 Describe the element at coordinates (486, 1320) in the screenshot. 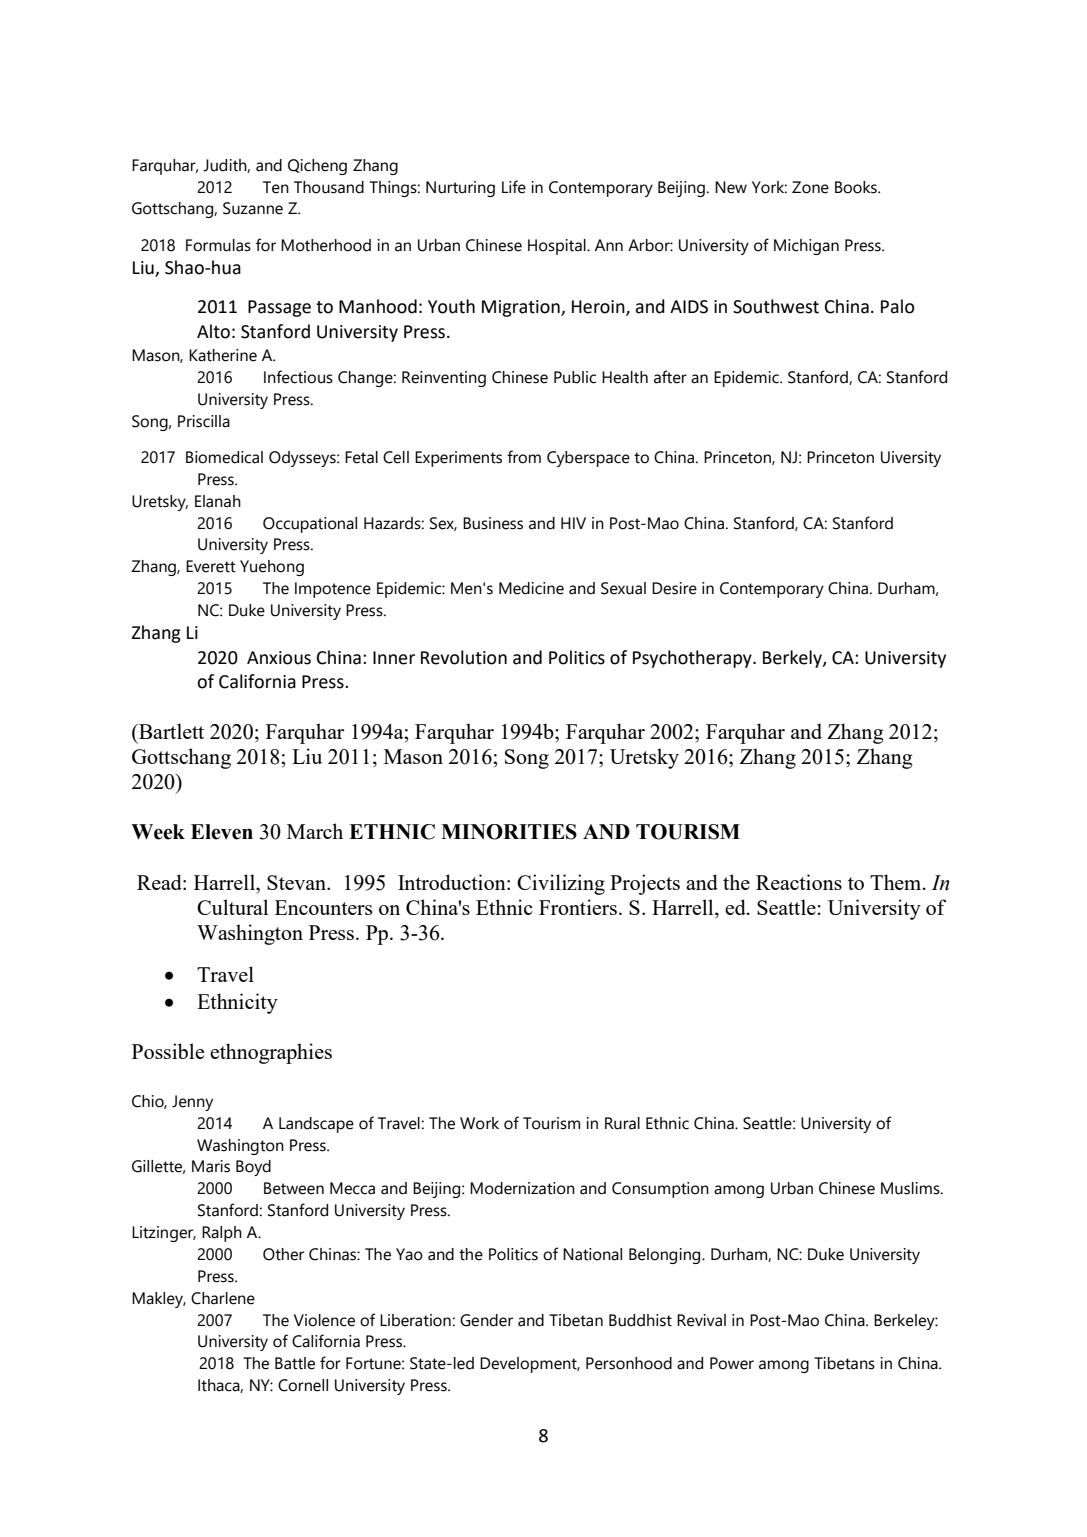

I see `Gender` at that location.
